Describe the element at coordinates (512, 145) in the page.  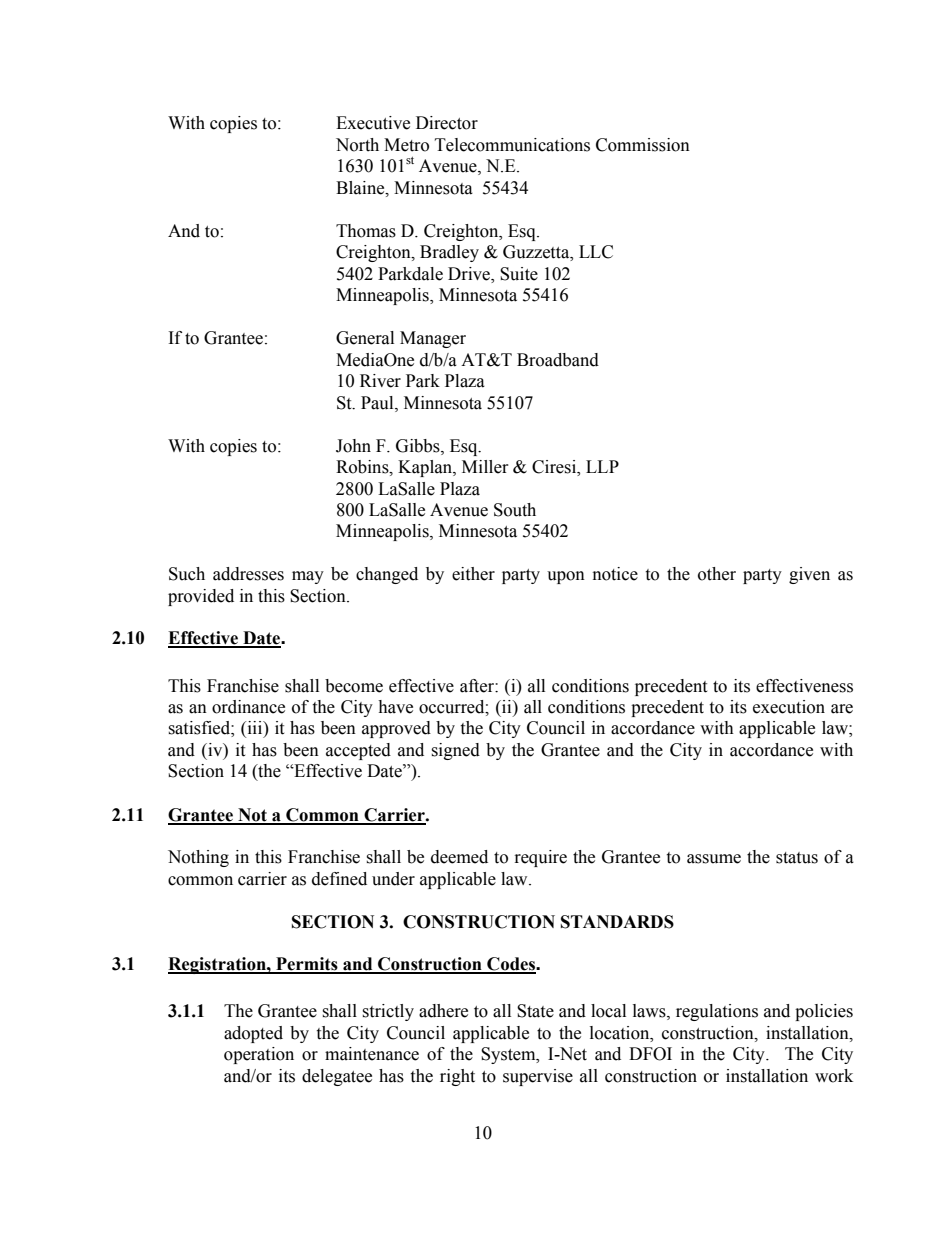
I see `Telecommunications` at that location.
